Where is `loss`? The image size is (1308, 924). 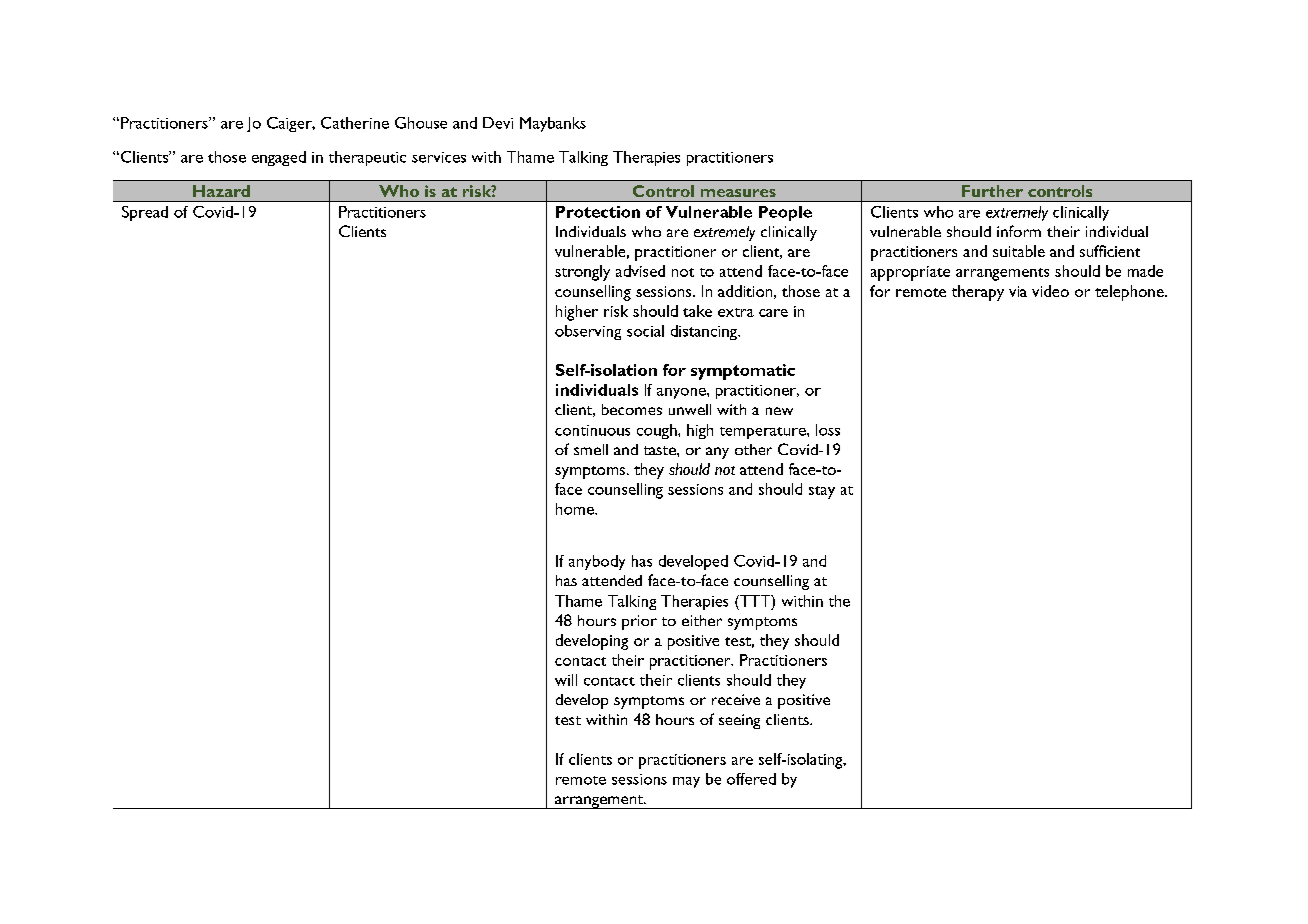 loss is located at coordinates (828, 430).
